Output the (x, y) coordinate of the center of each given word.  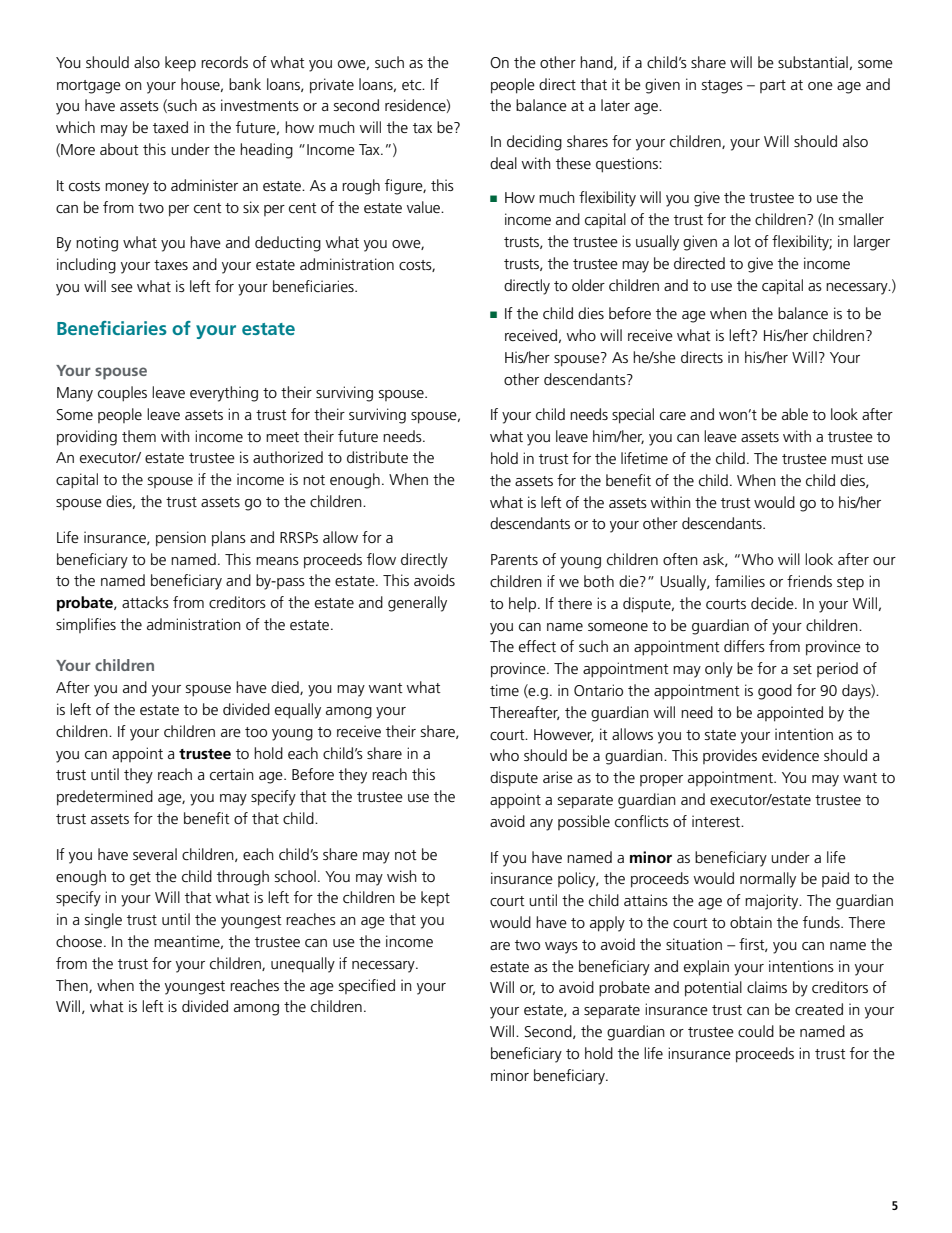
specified (367, 986)
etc (413, 85)
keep (180, 64)
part (773, 86)
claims (767, 987)
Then (73, 986)
